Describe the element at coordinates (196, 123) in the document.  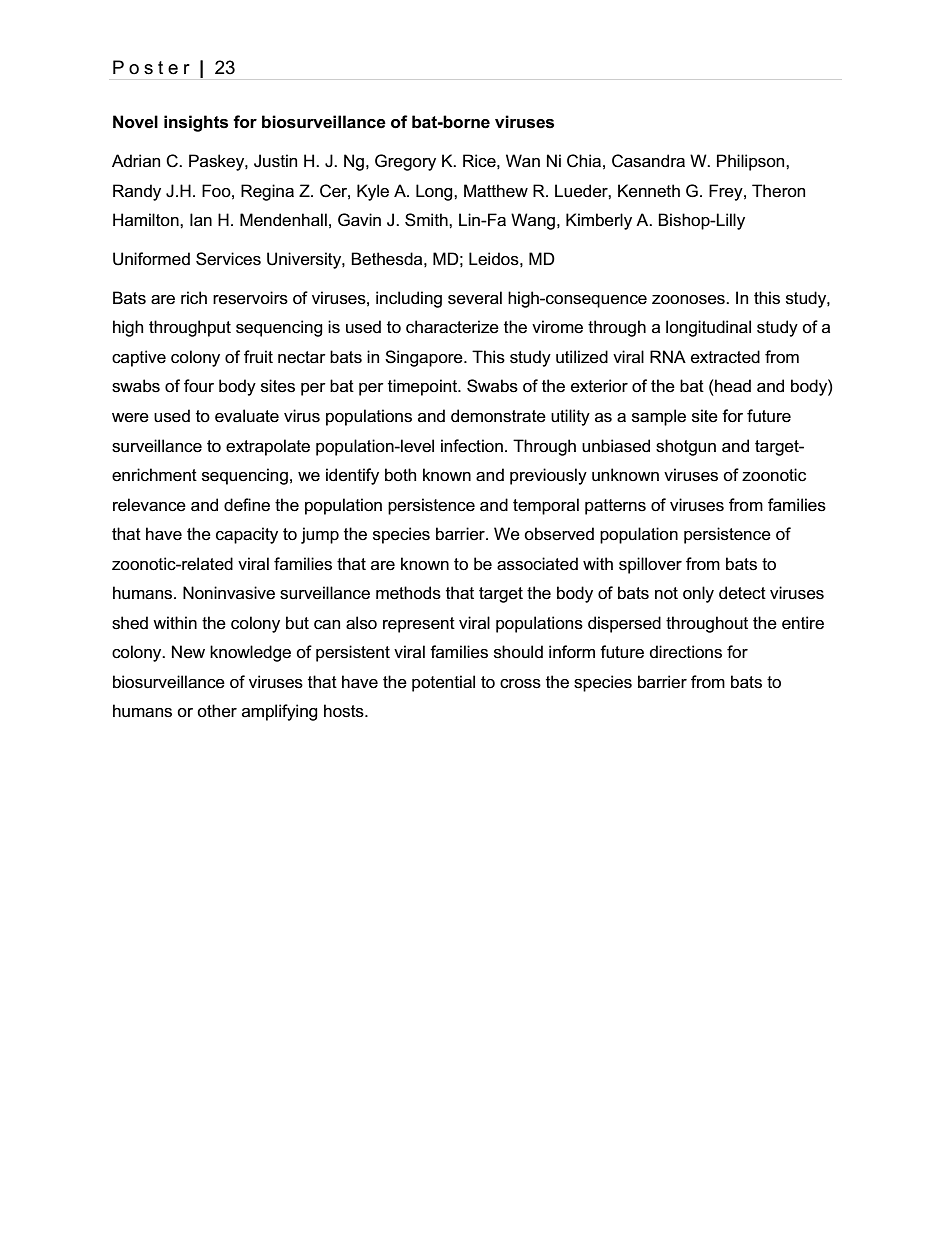
I see `insights` at that location.
